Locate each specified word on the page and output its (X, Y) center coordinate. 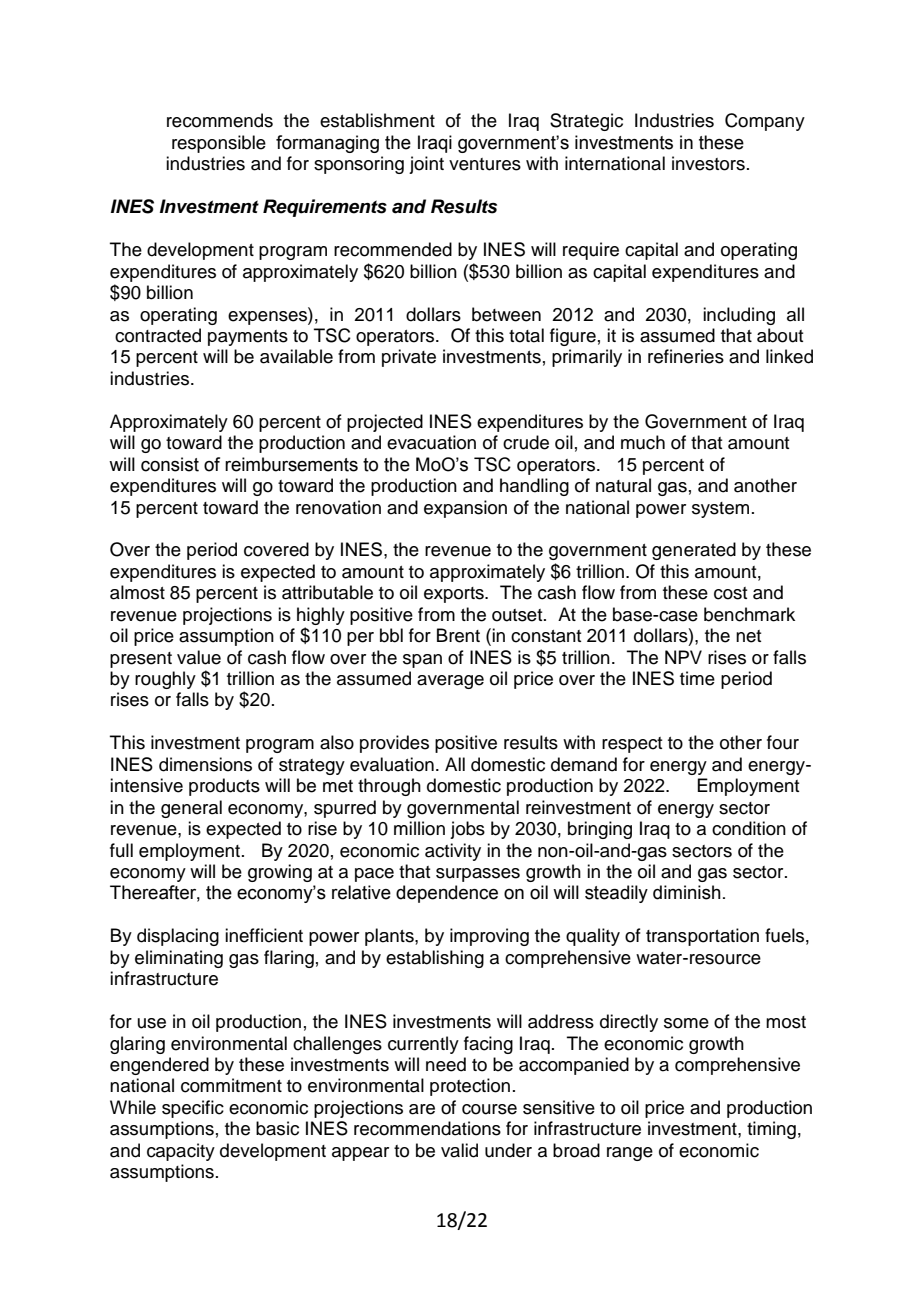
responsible (219, 144)
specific (193, 1109)
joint (426, 165)
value (199, 657)
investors (708, 163)
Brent (458, 635)
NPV (683, 657)
